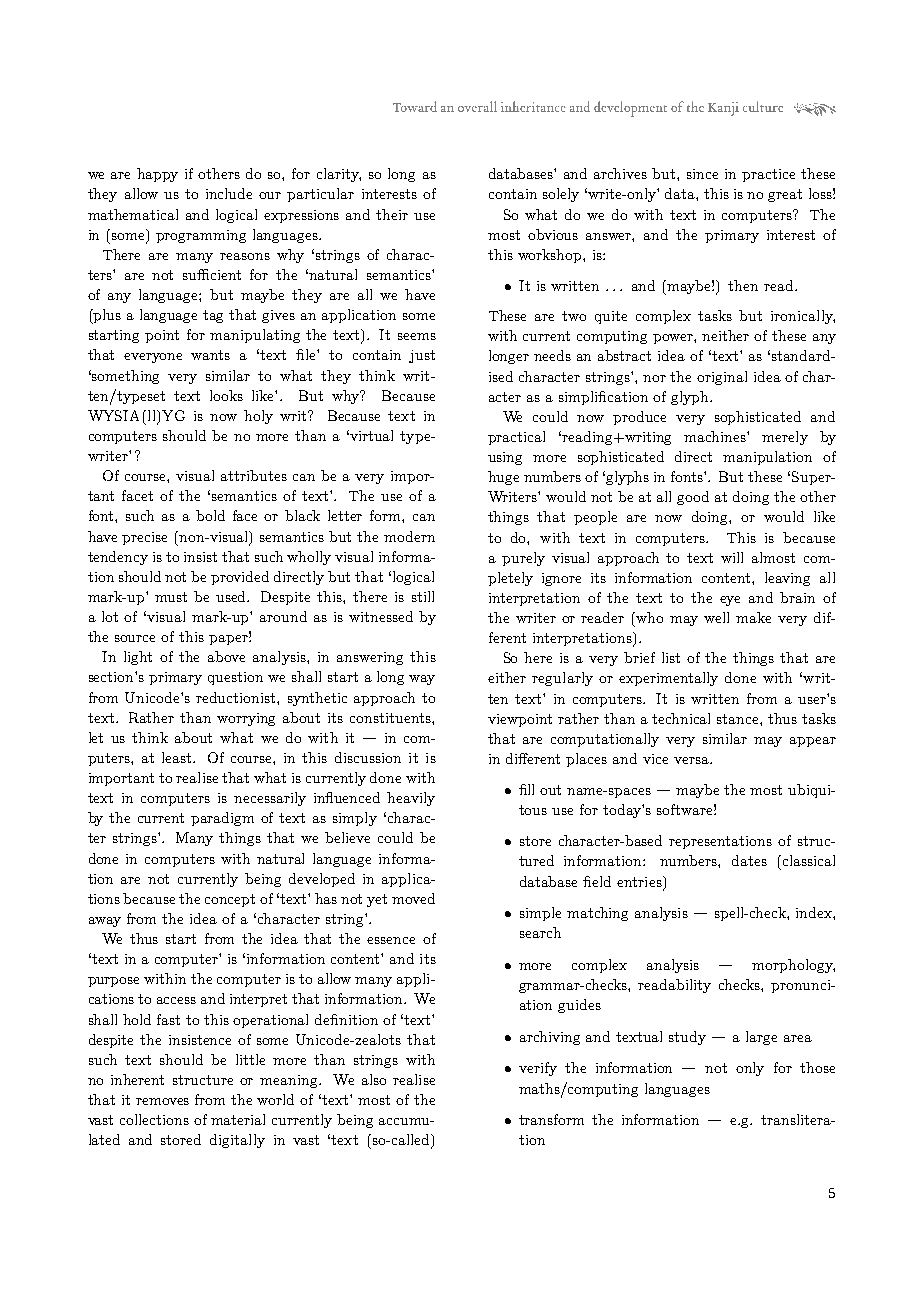 The image size is (924, 1308). I want to click on since, so click(702, 174).
